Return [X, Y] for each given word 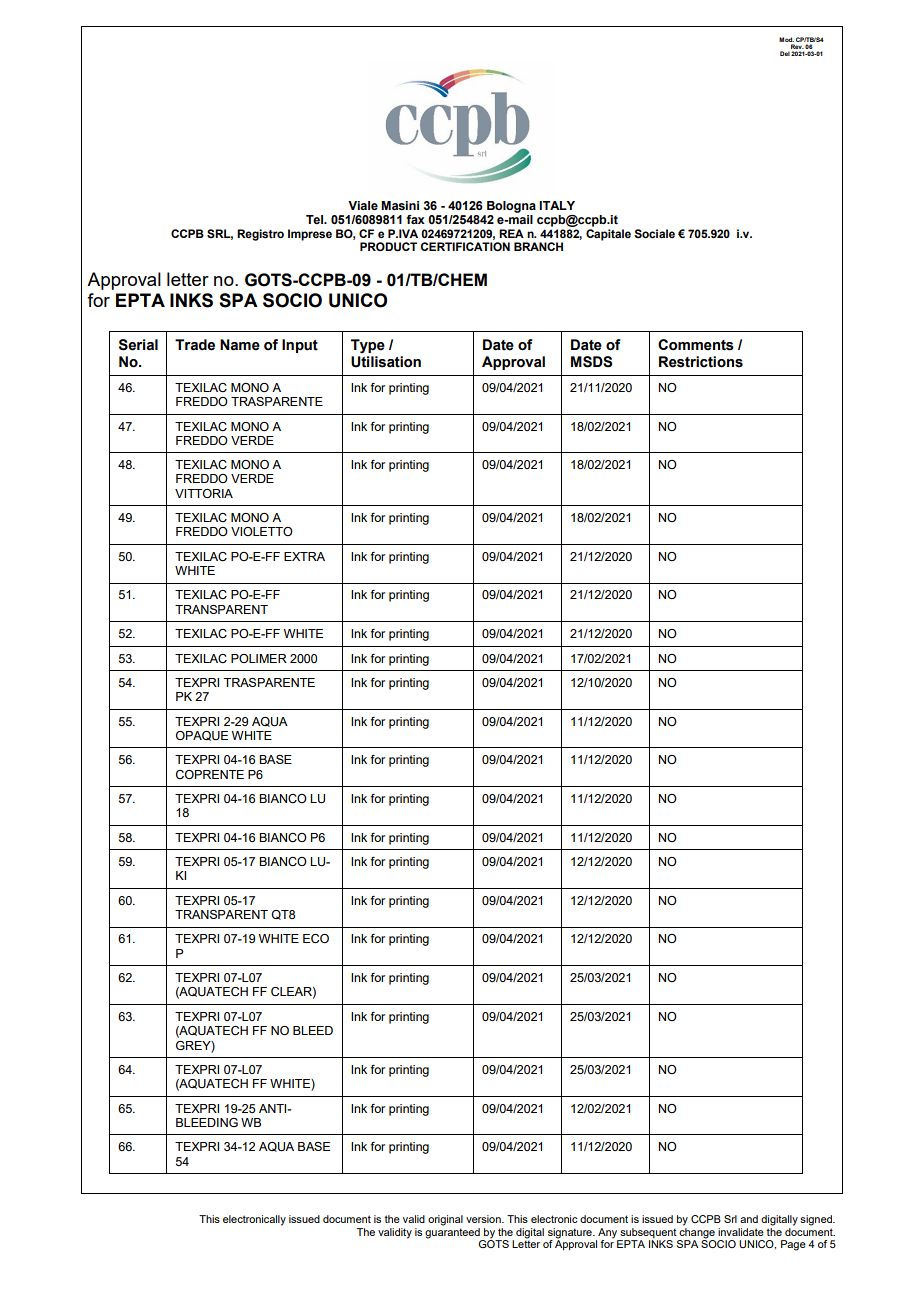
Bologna [511, 207]
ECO [316, 939]
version [484, 1219]
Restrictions [701, 362]
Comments [696, 345]
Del [785, 53]
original [445, 1220]
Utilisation [386, 362]
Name [240, 345]
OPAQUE [202, 736]
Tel [316, 219]
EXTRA [304, 556]
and [749, 1219]
